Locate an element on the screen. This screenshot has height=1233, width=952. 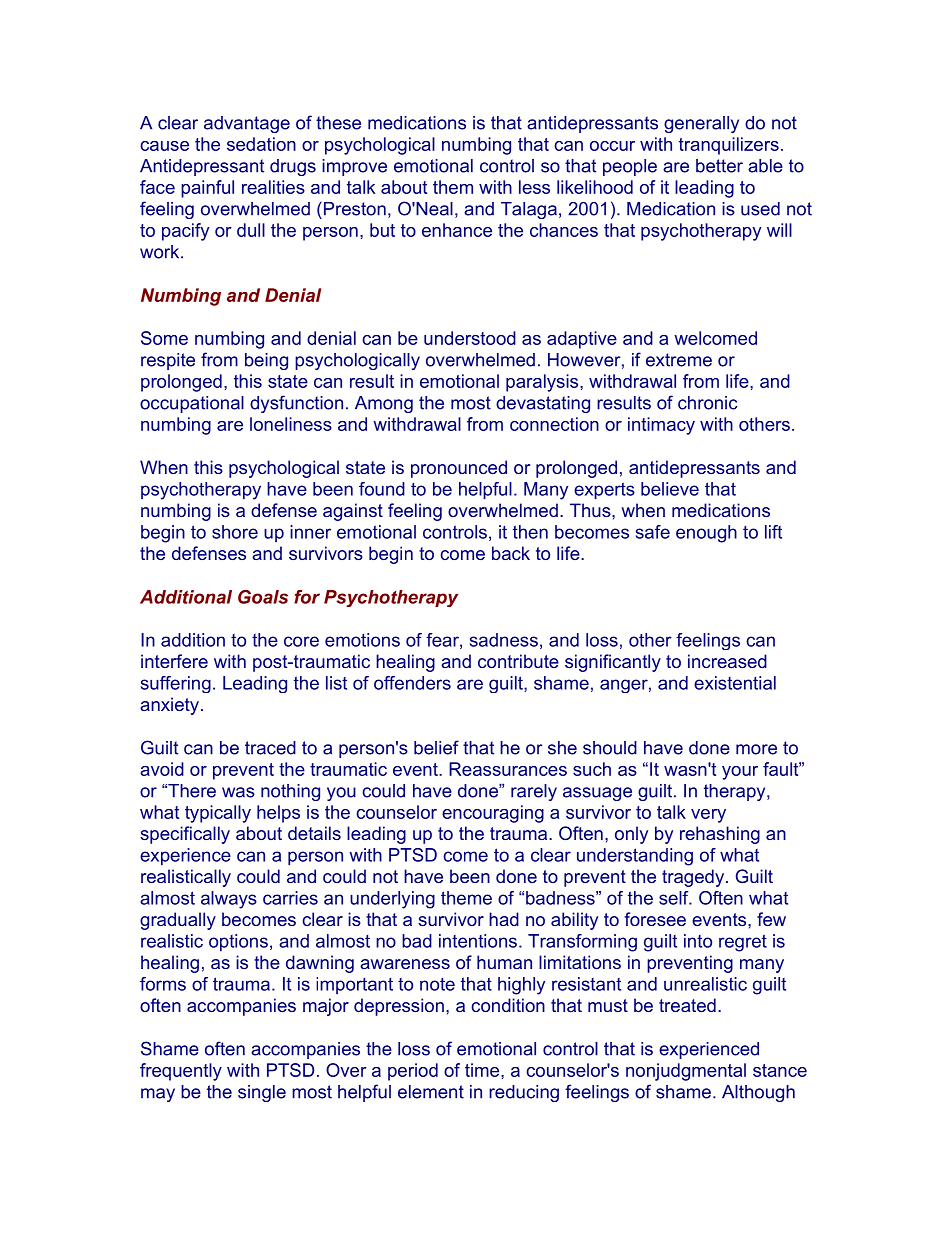
sadness is located at coordinates (504, 640).
